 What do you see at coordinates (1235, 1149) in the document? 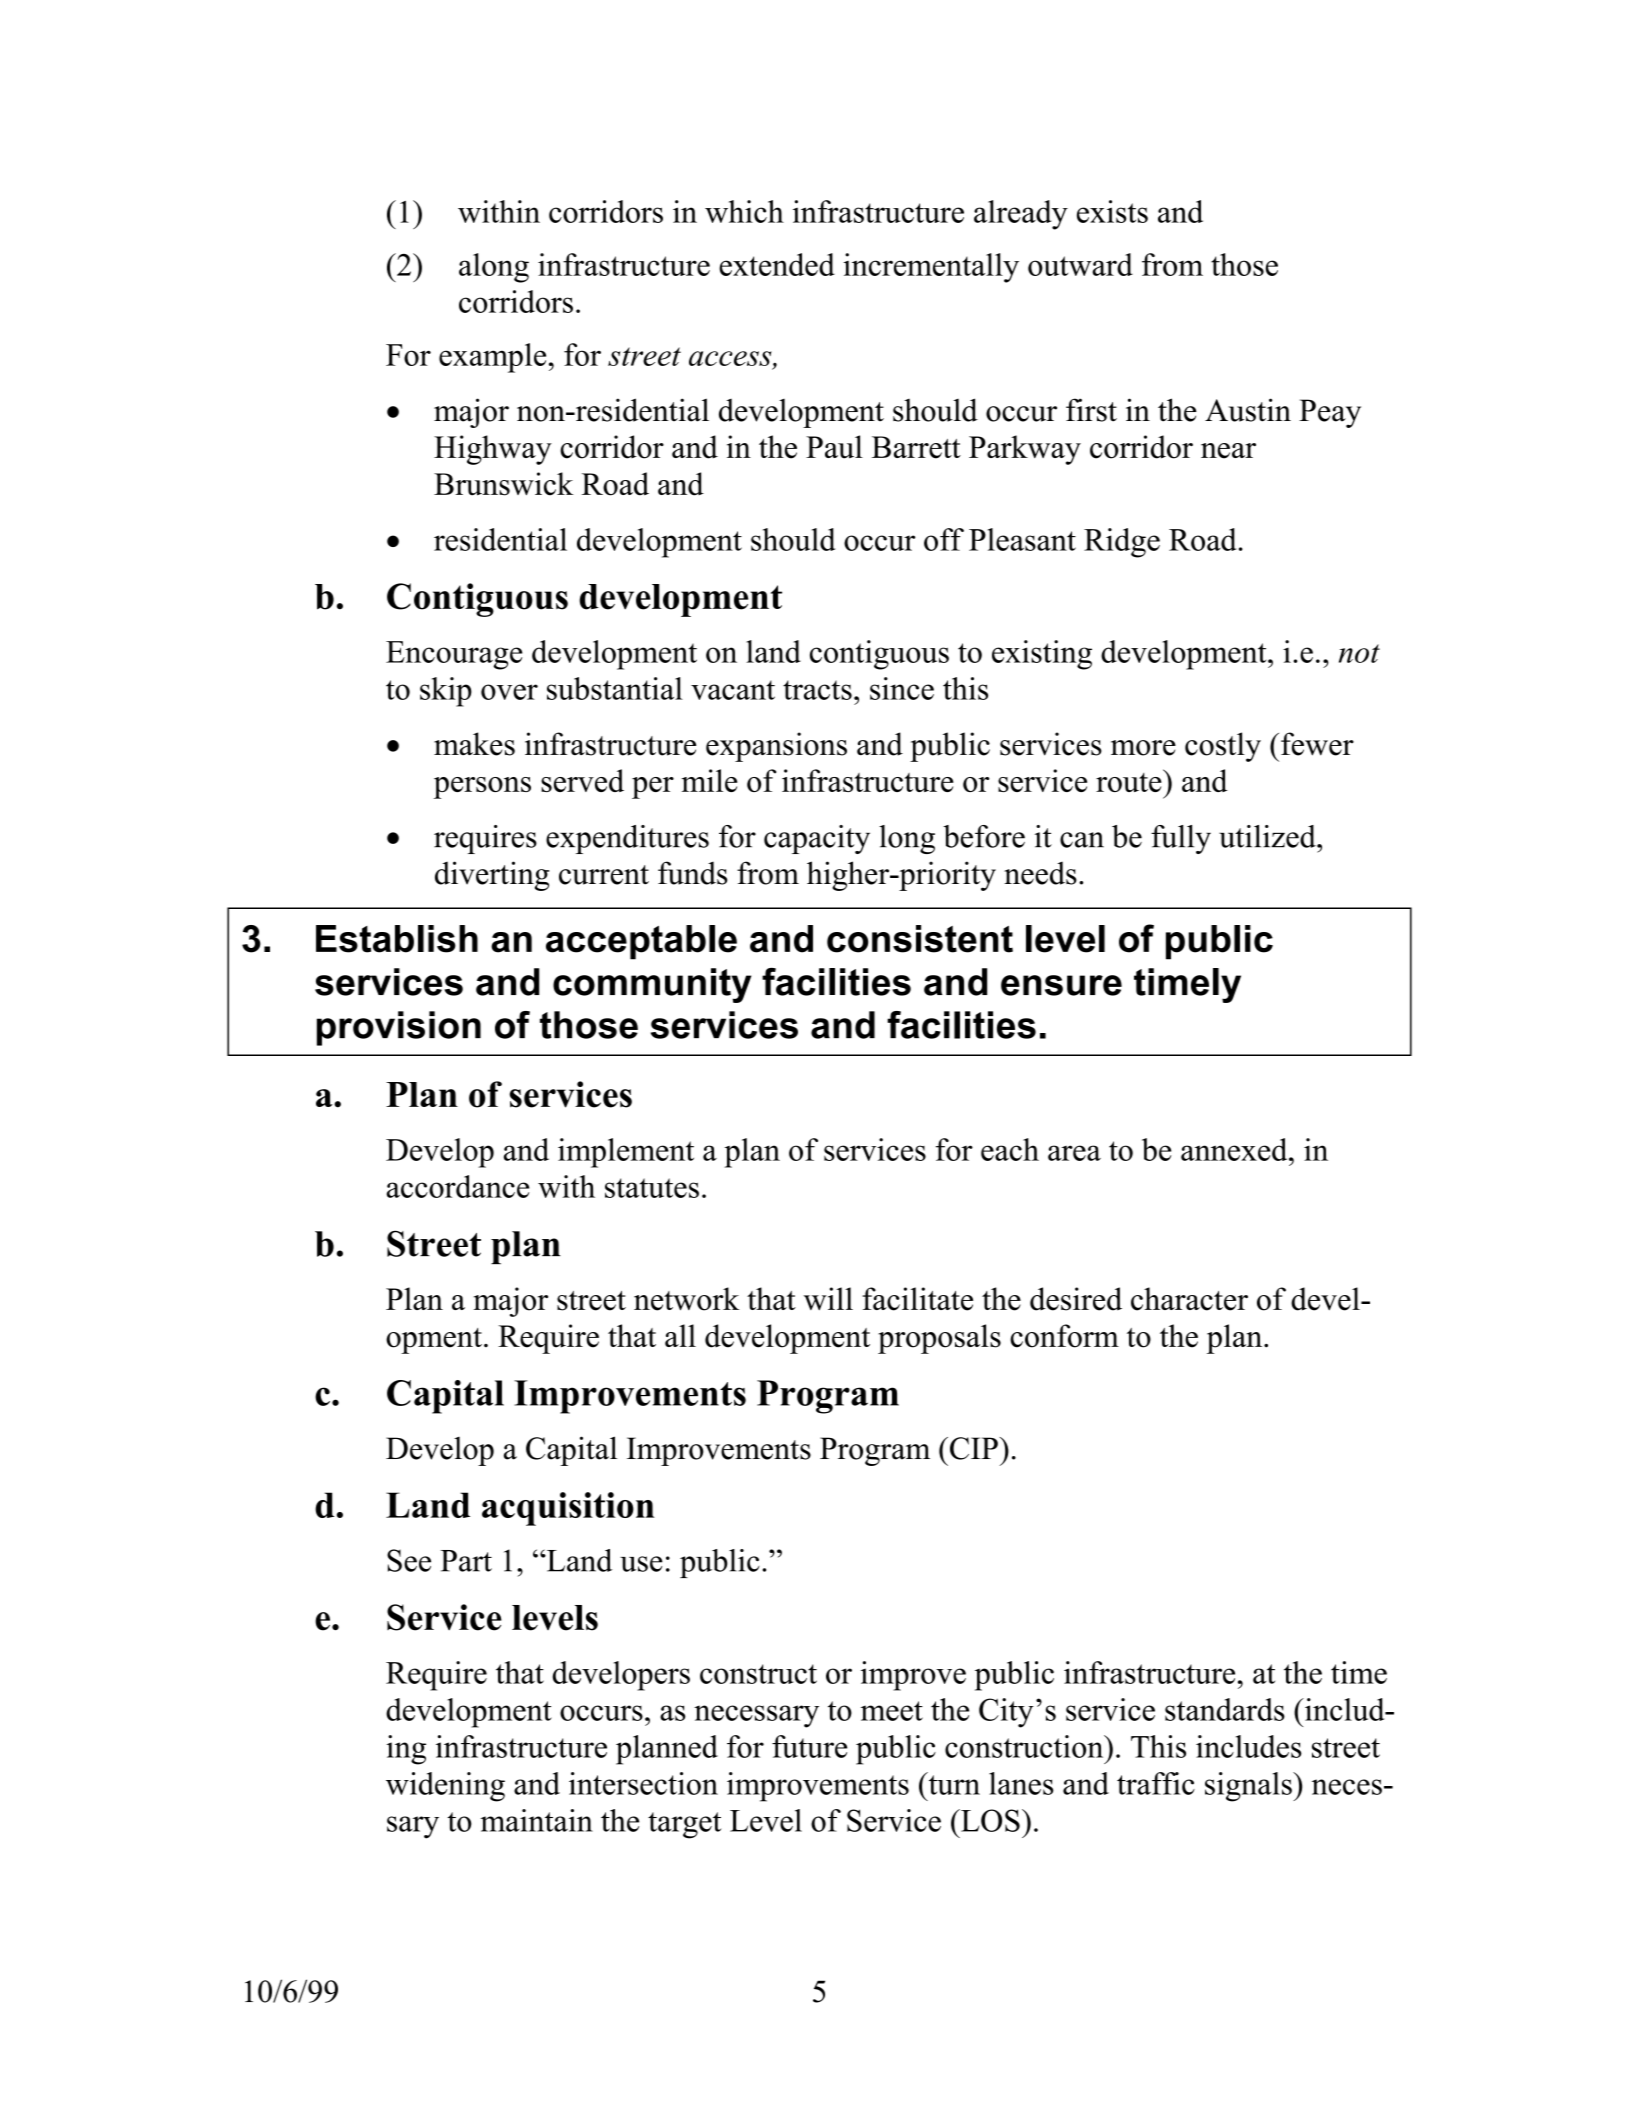
I see `annexed` at bounding box center [1235, 1149].
